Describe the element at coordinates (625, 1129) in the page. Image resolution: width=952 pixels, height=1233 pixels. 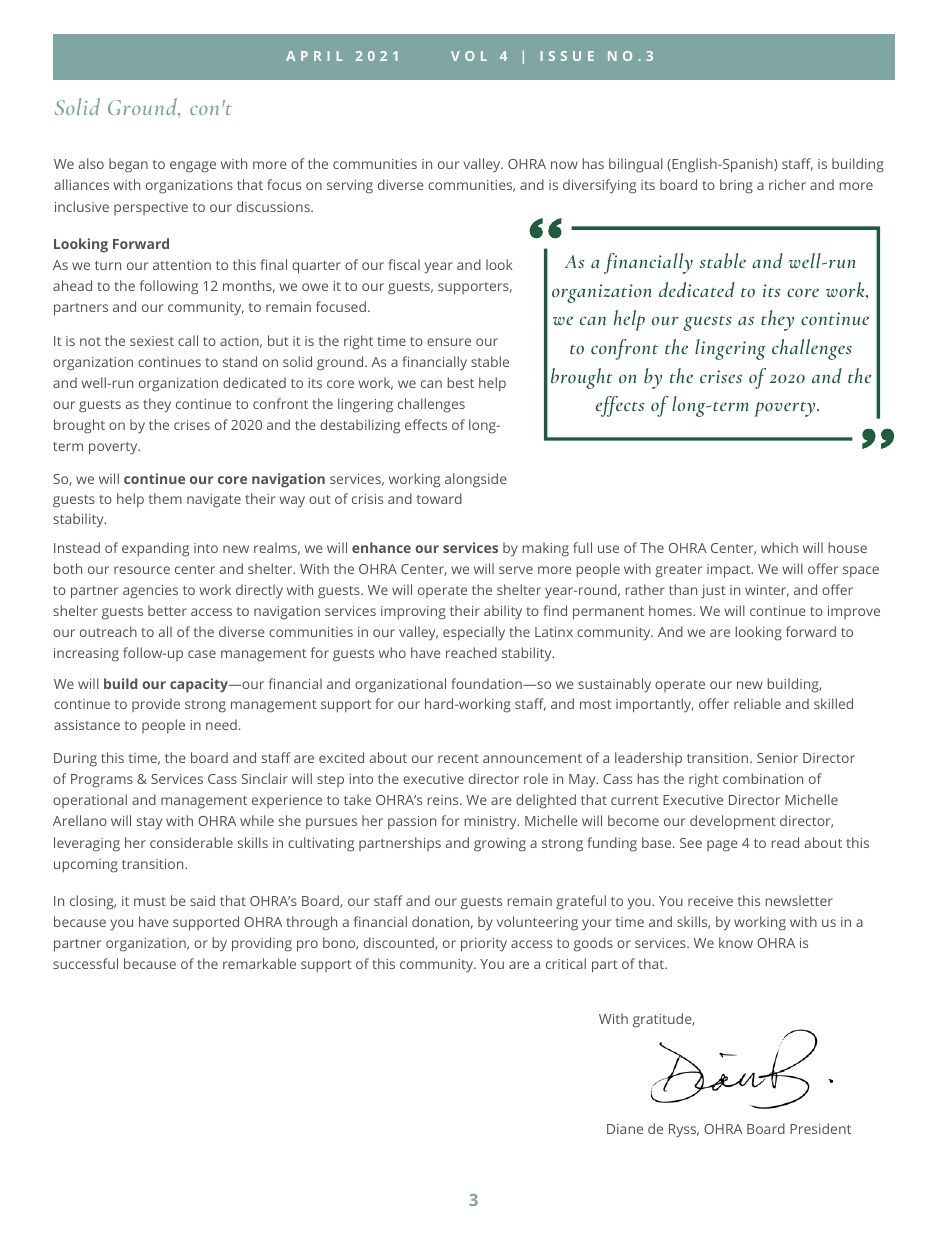
I see `Diane` at that location.
